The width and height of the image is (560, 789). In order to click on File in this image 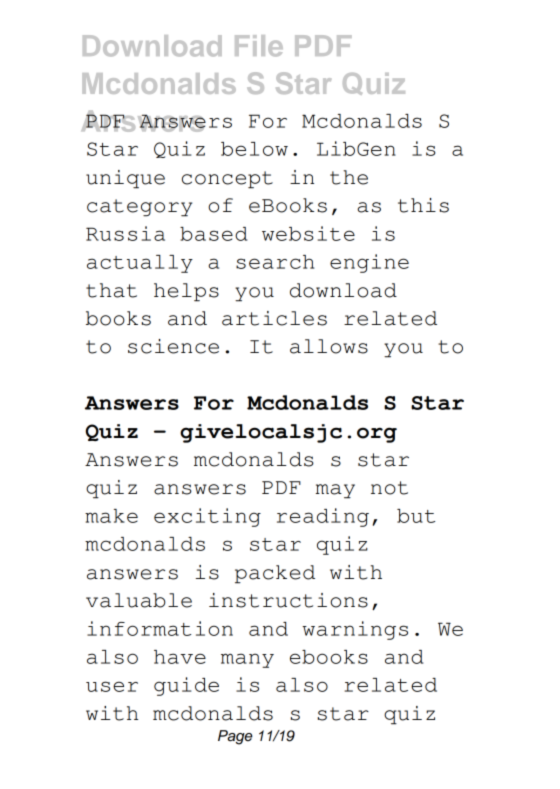, I will do `click(259, 46)`.
